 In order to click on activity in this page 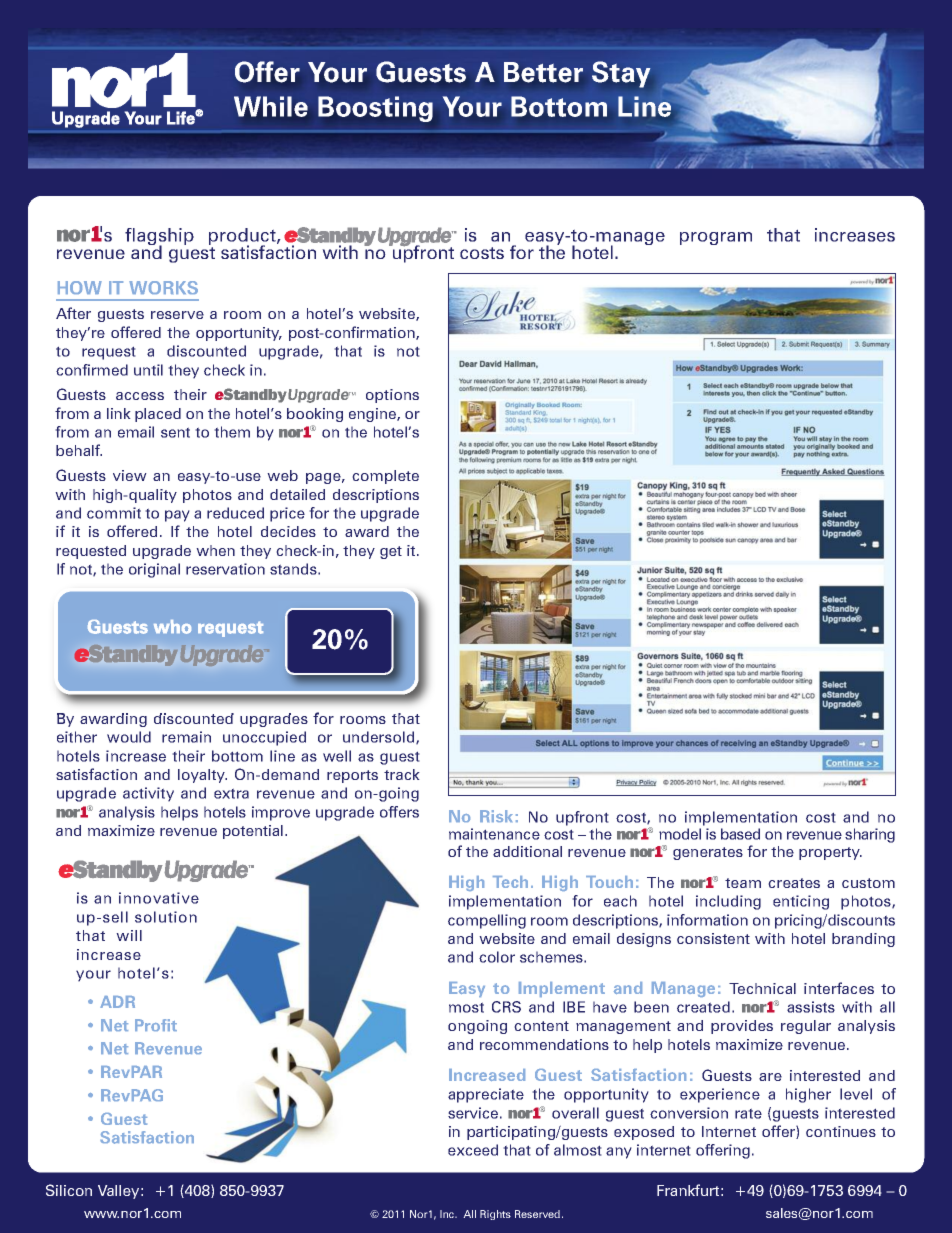, I will do `click(148, 794)`.
